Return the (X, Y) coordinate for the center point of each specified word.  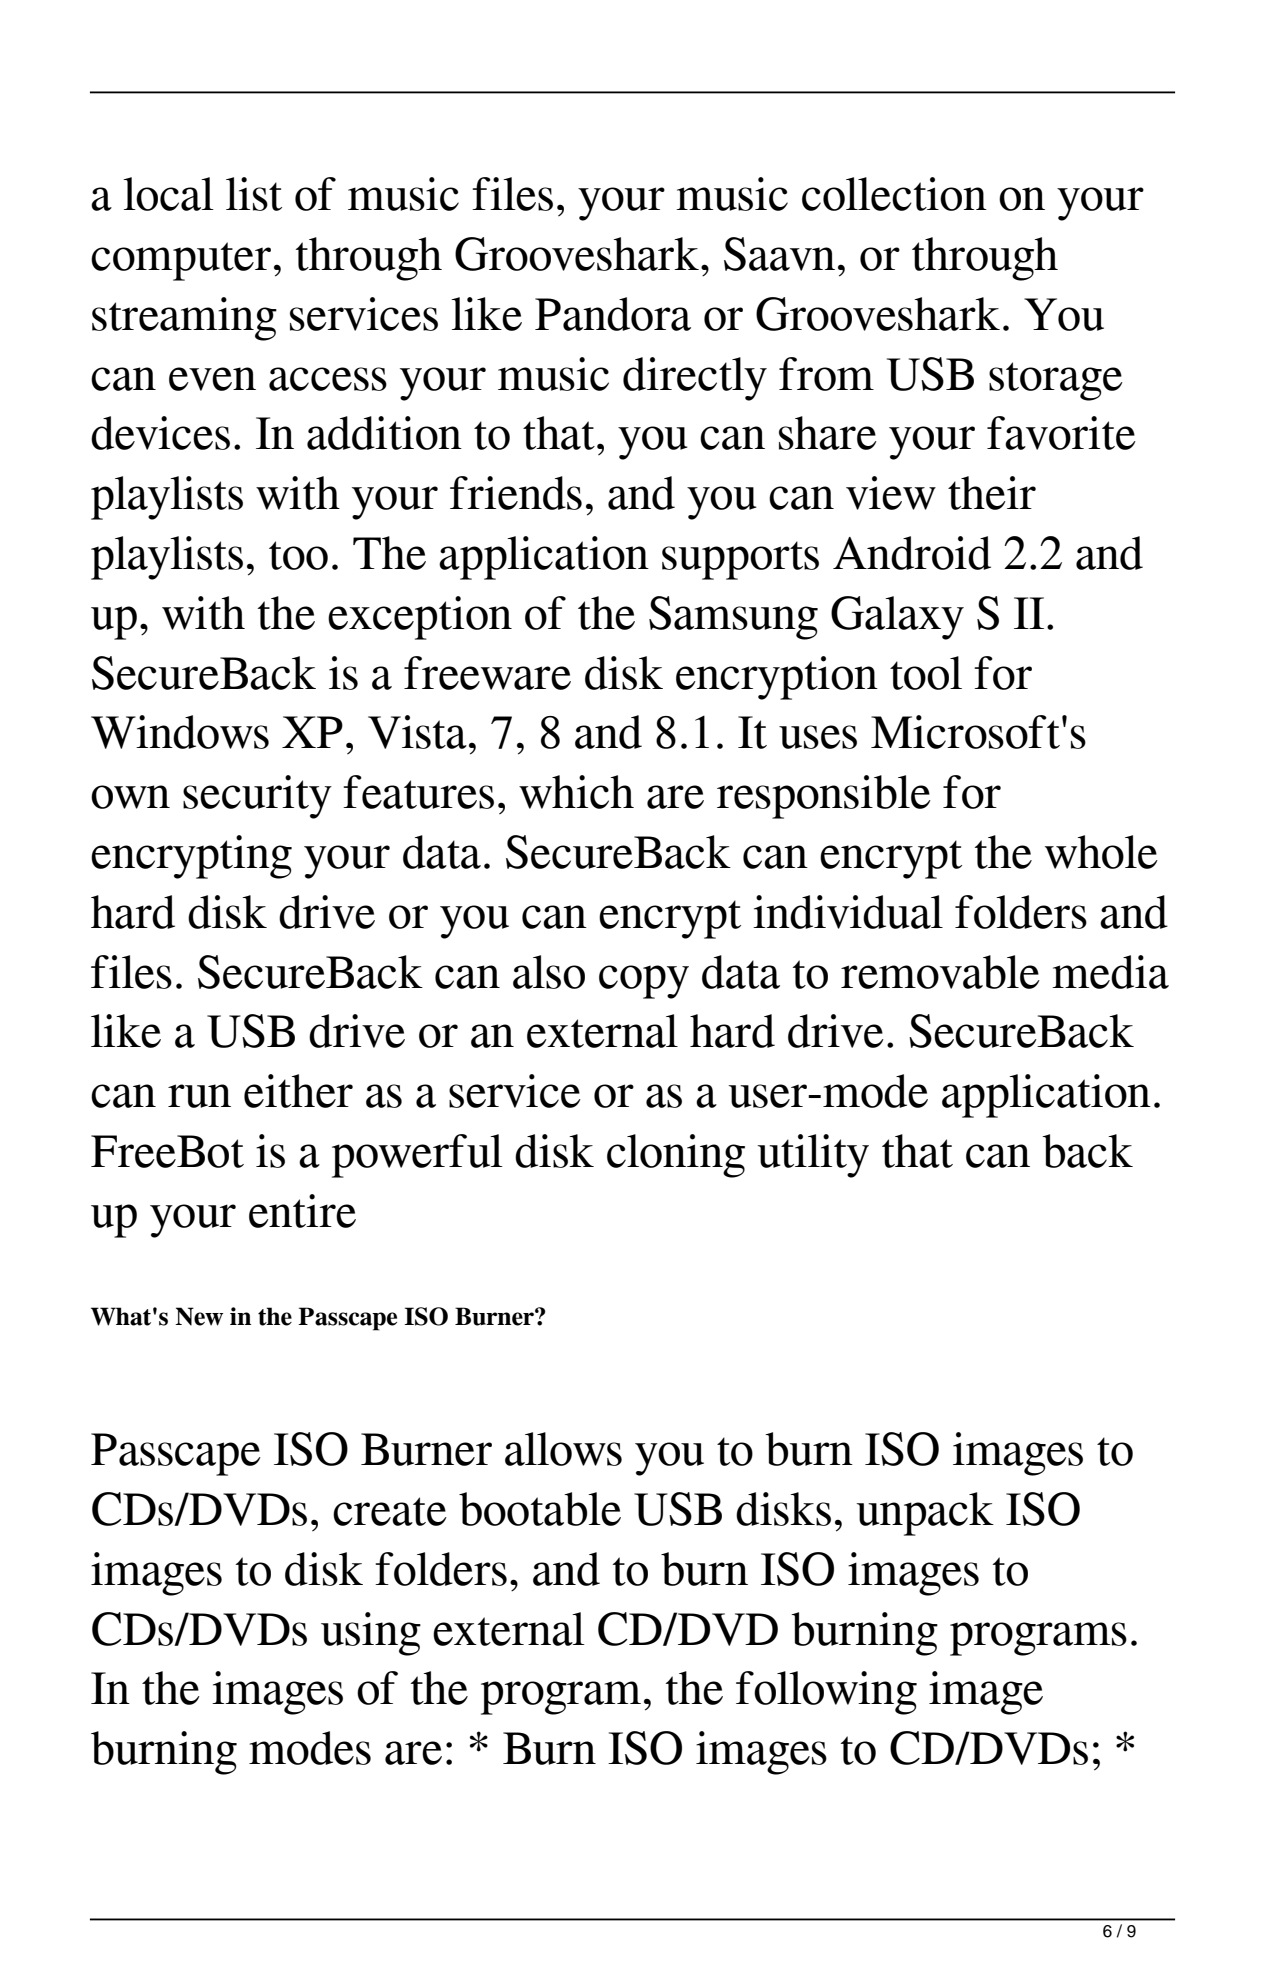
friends (516, 493)
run (199, 1096)
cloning (676, 1156)
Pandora (613, 314)
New (199, 1316)
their (992, 493)
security (257, 797)
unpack (925, 1514)
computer (181, 261)
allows (563, 1449)
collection (894, 194)
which (576, 792)
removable (940, 972)
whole (1101, 852)
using (371, 1634)
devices (160, 433)
